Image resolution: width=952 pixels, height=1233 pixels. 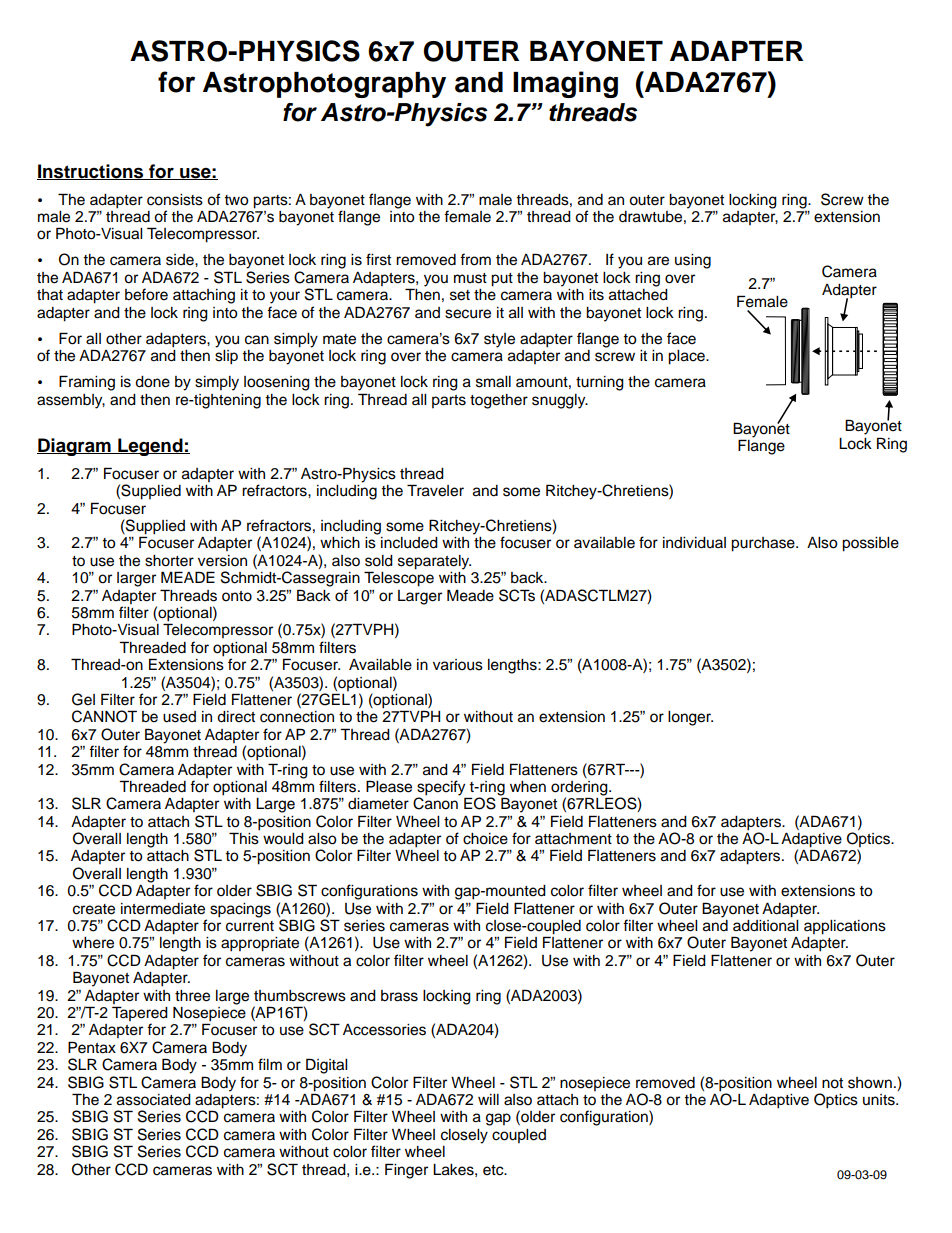 What do you see at coordinates (91, 172) in the image?
I see `Instructions` at bounding box center [91, 172].
